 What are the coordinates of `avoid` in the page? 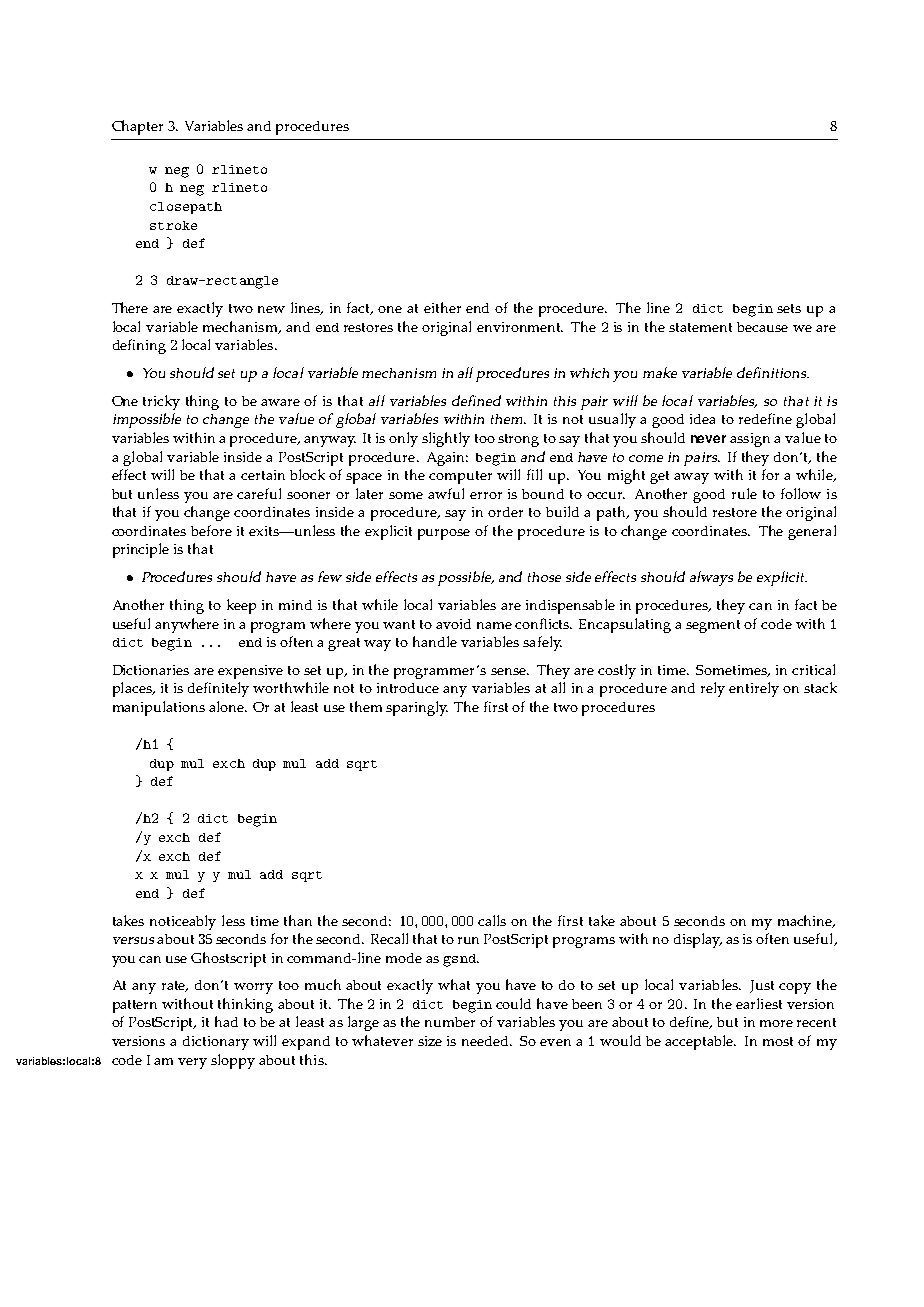 It's located at (453, 624).
